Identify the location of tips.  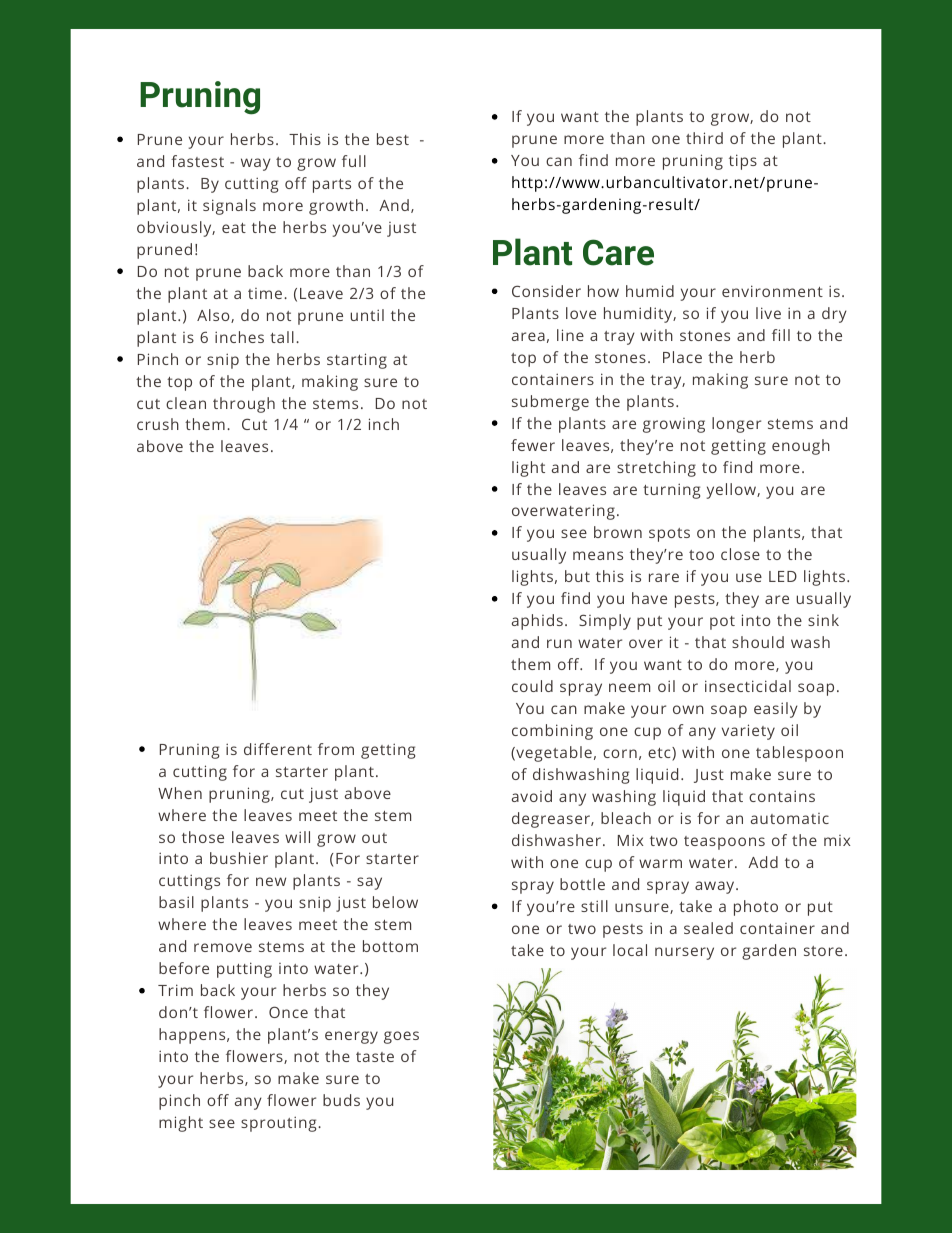
(743, 162).
